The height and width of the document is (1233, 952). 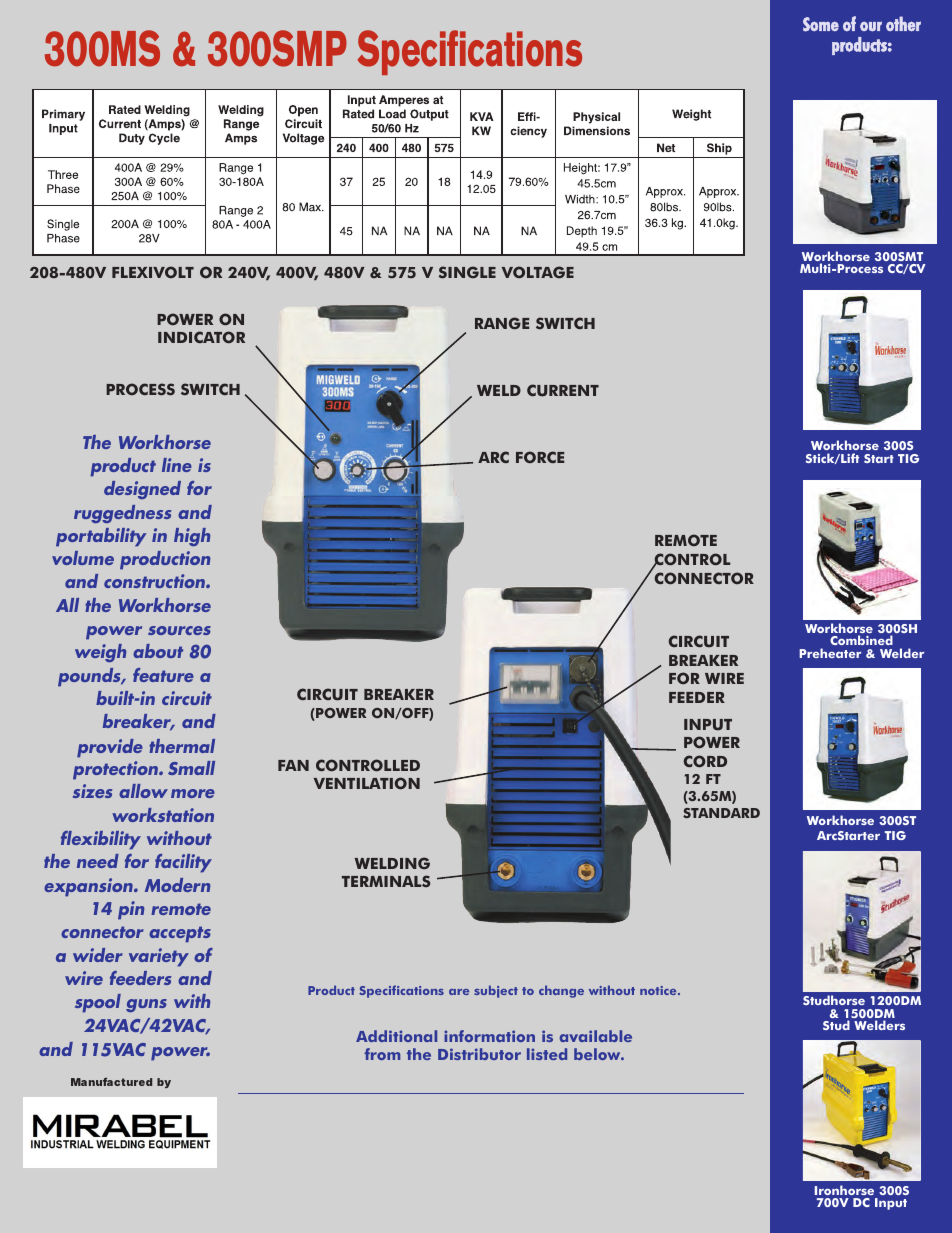 I want to click on INDICATOR, so click(x=201, y=337).
